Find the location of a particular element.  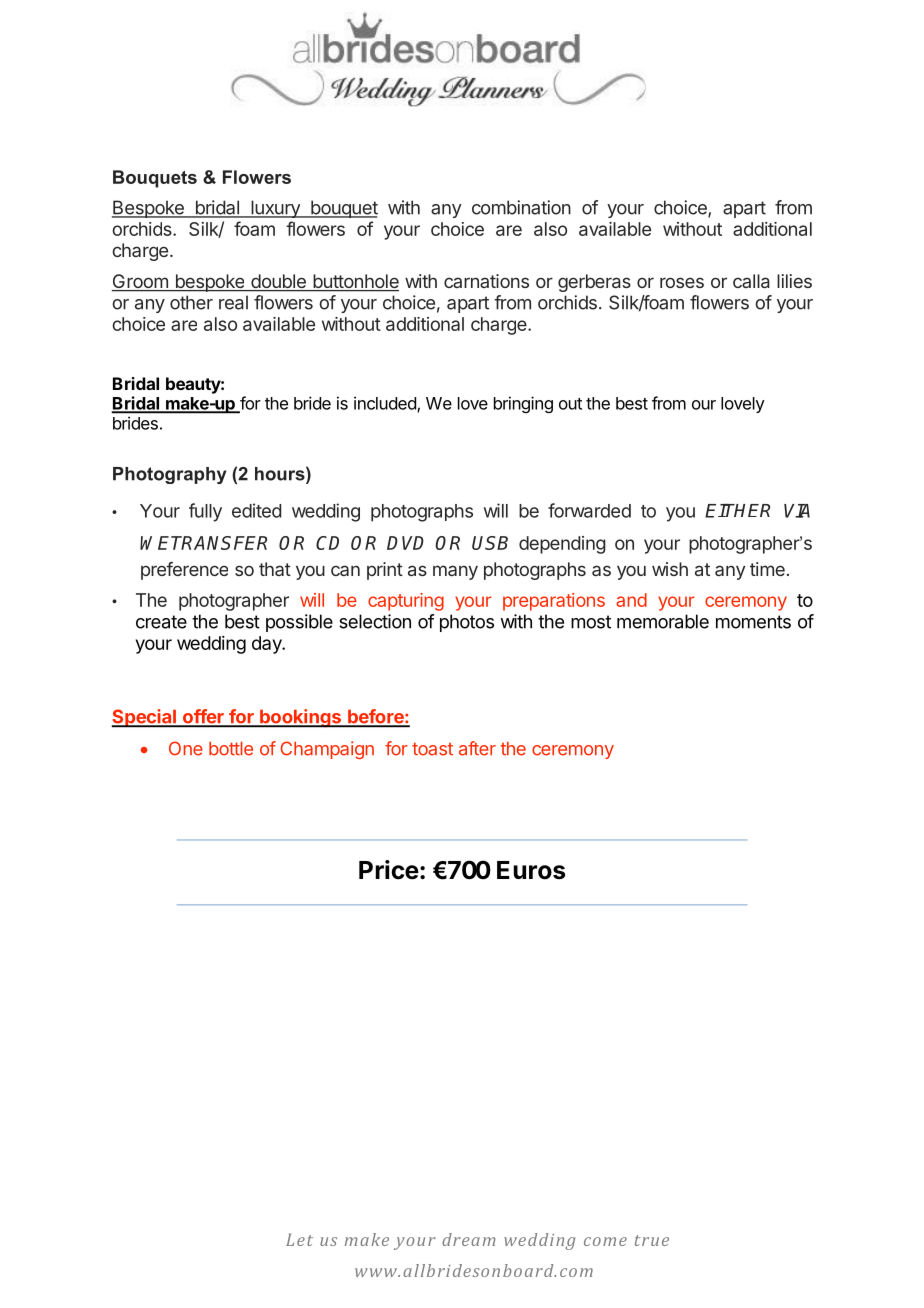

many is located at coordinates (455, 572).
